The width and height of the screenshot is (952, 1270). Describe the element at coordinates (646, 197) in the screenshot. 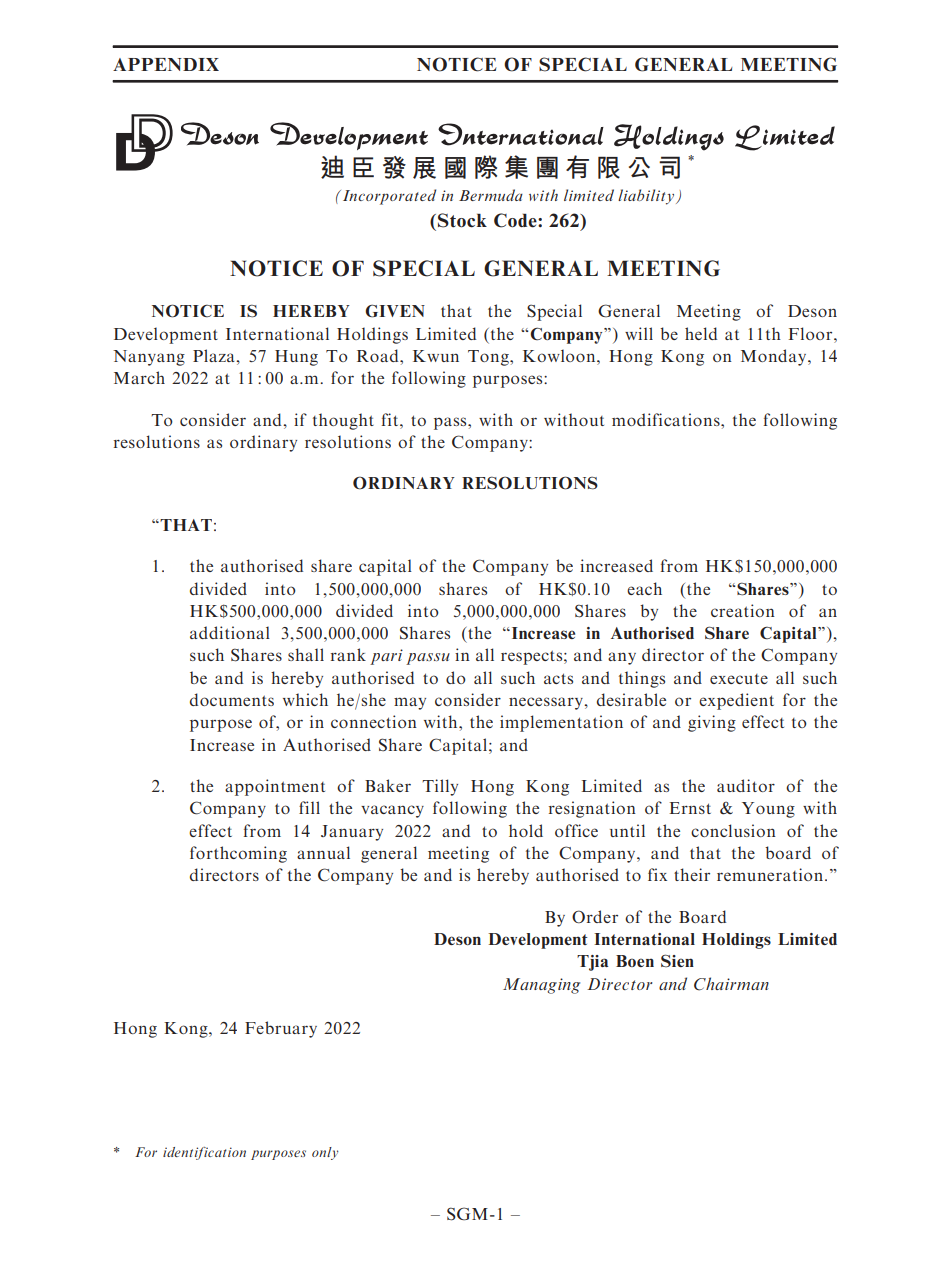

I see `liability` at that location.
